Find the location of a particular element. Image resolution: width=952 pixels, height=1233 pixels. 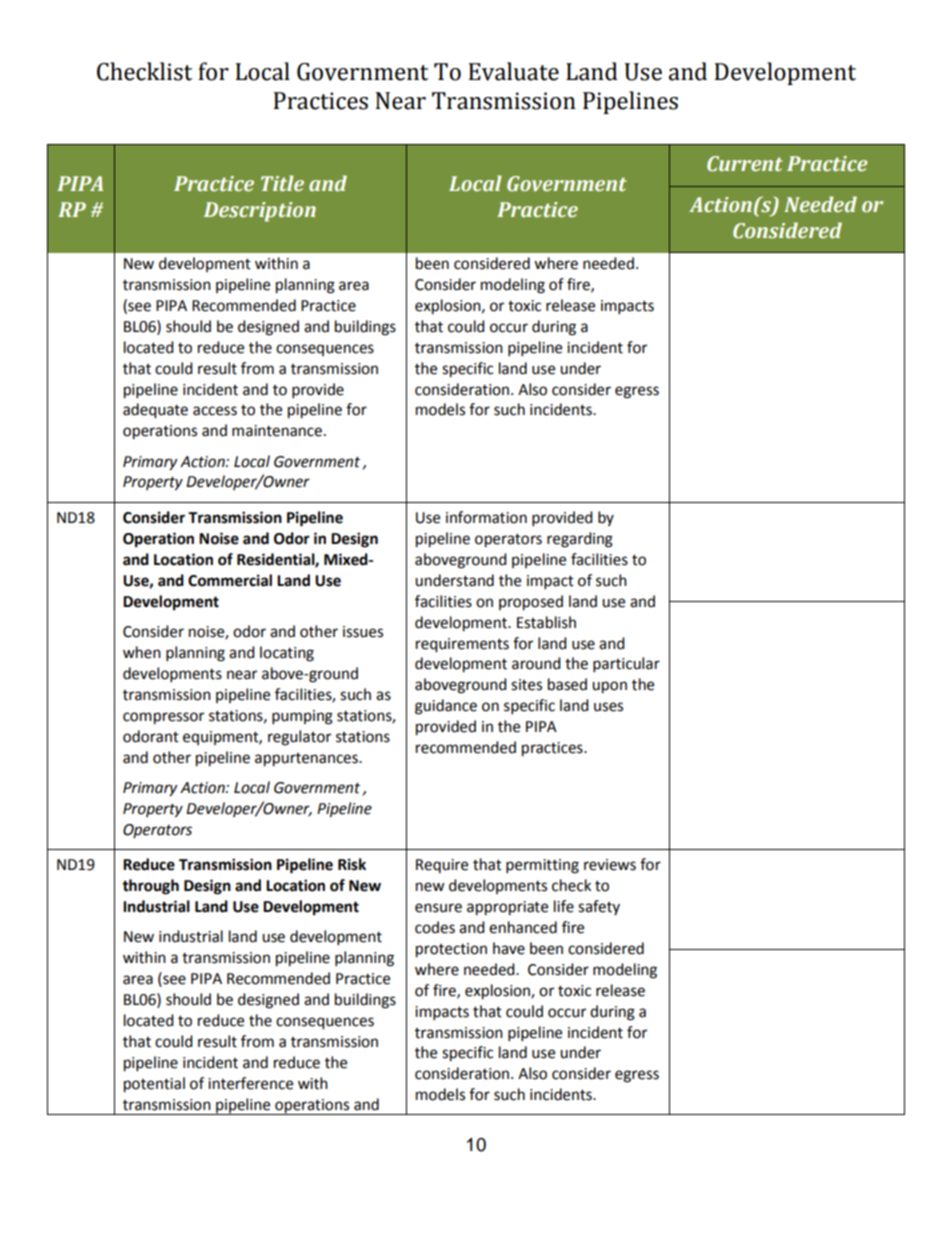

Evaluate is located at coordinates (514, 71).
